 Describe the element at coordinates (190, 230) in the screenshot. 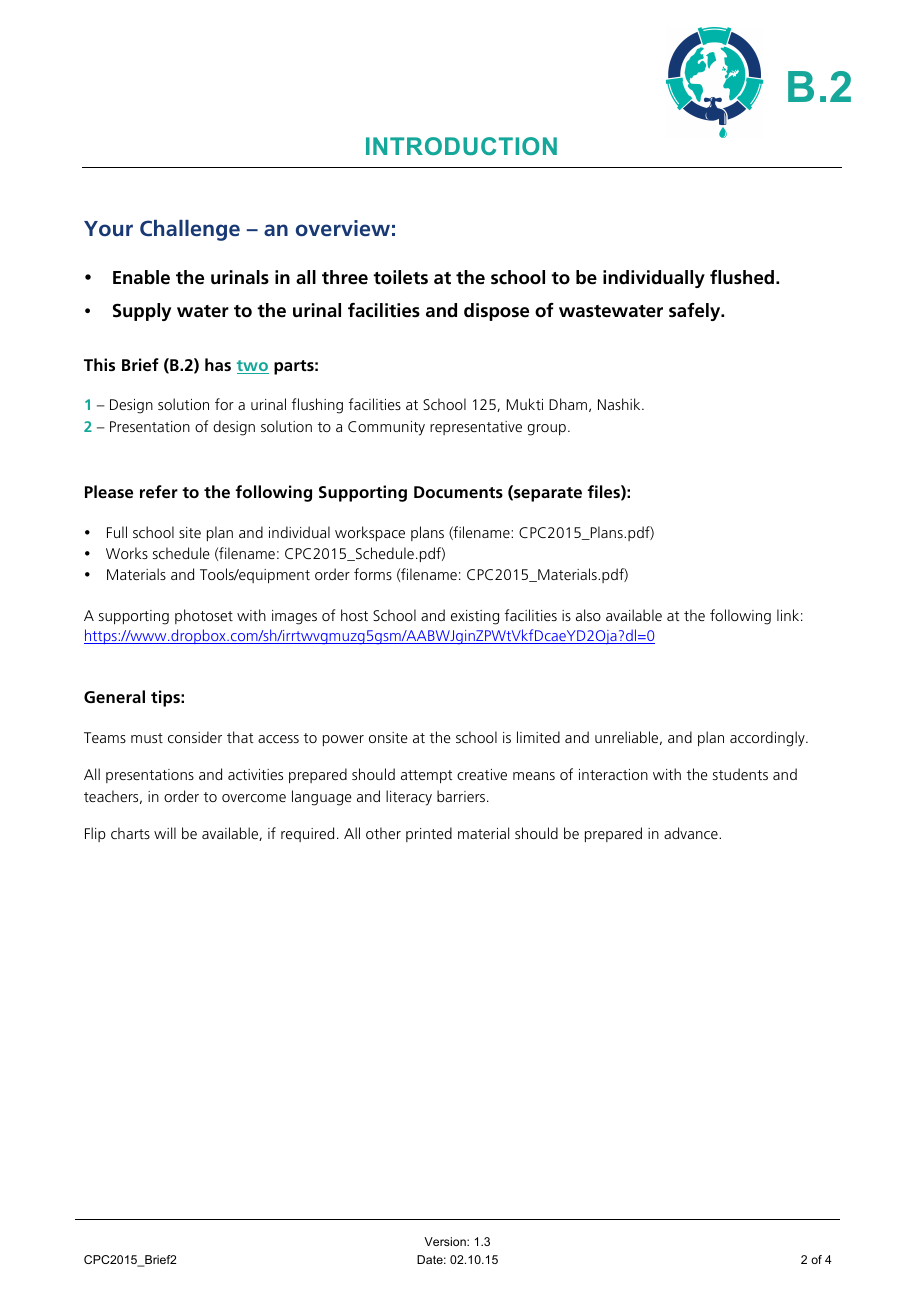

I see `Challenge` at that location.
